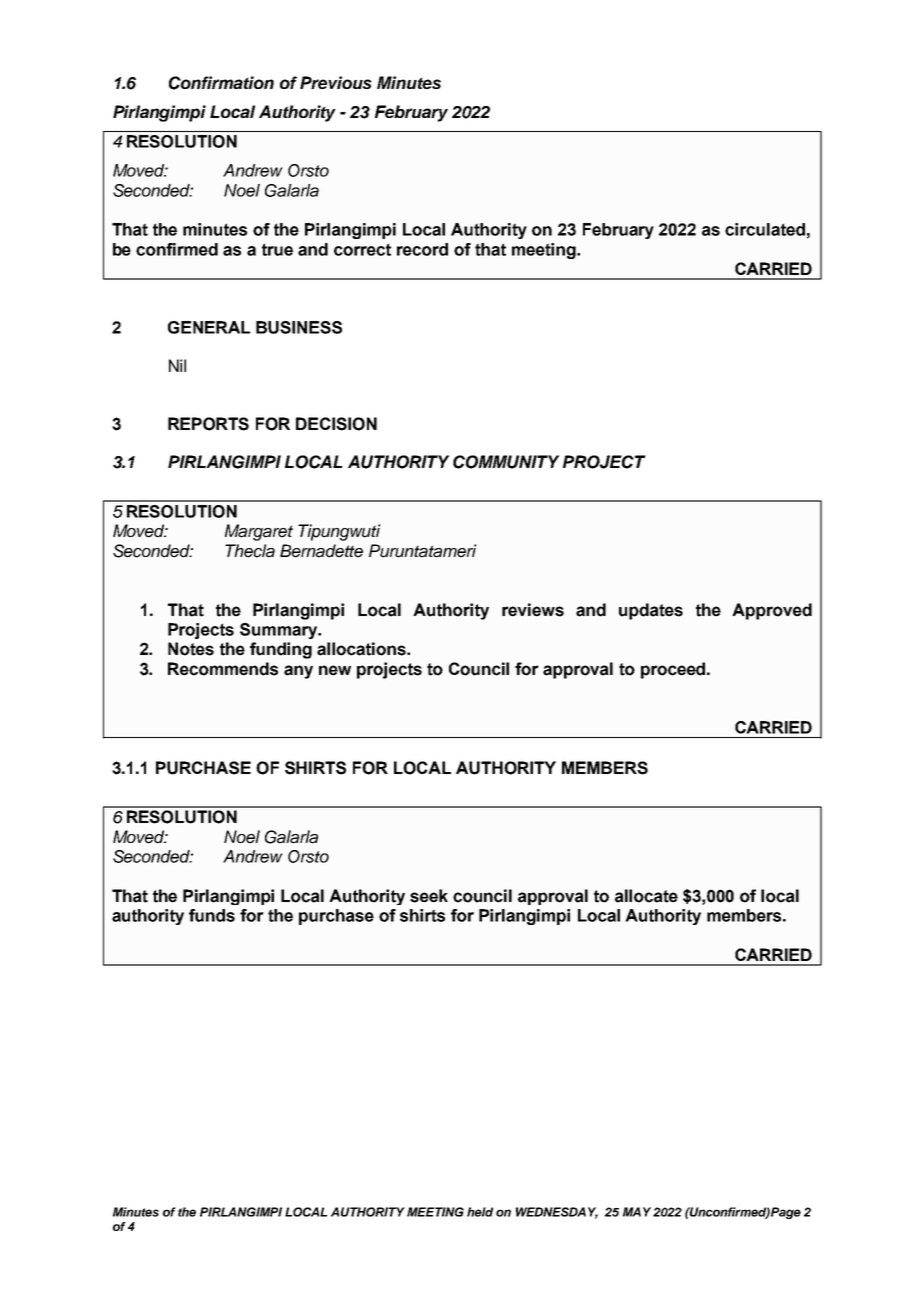 The width and height of the document is (924, 1308). Describe the element at coordinates (533, 610) in the document. I see `reviews` at that location.
